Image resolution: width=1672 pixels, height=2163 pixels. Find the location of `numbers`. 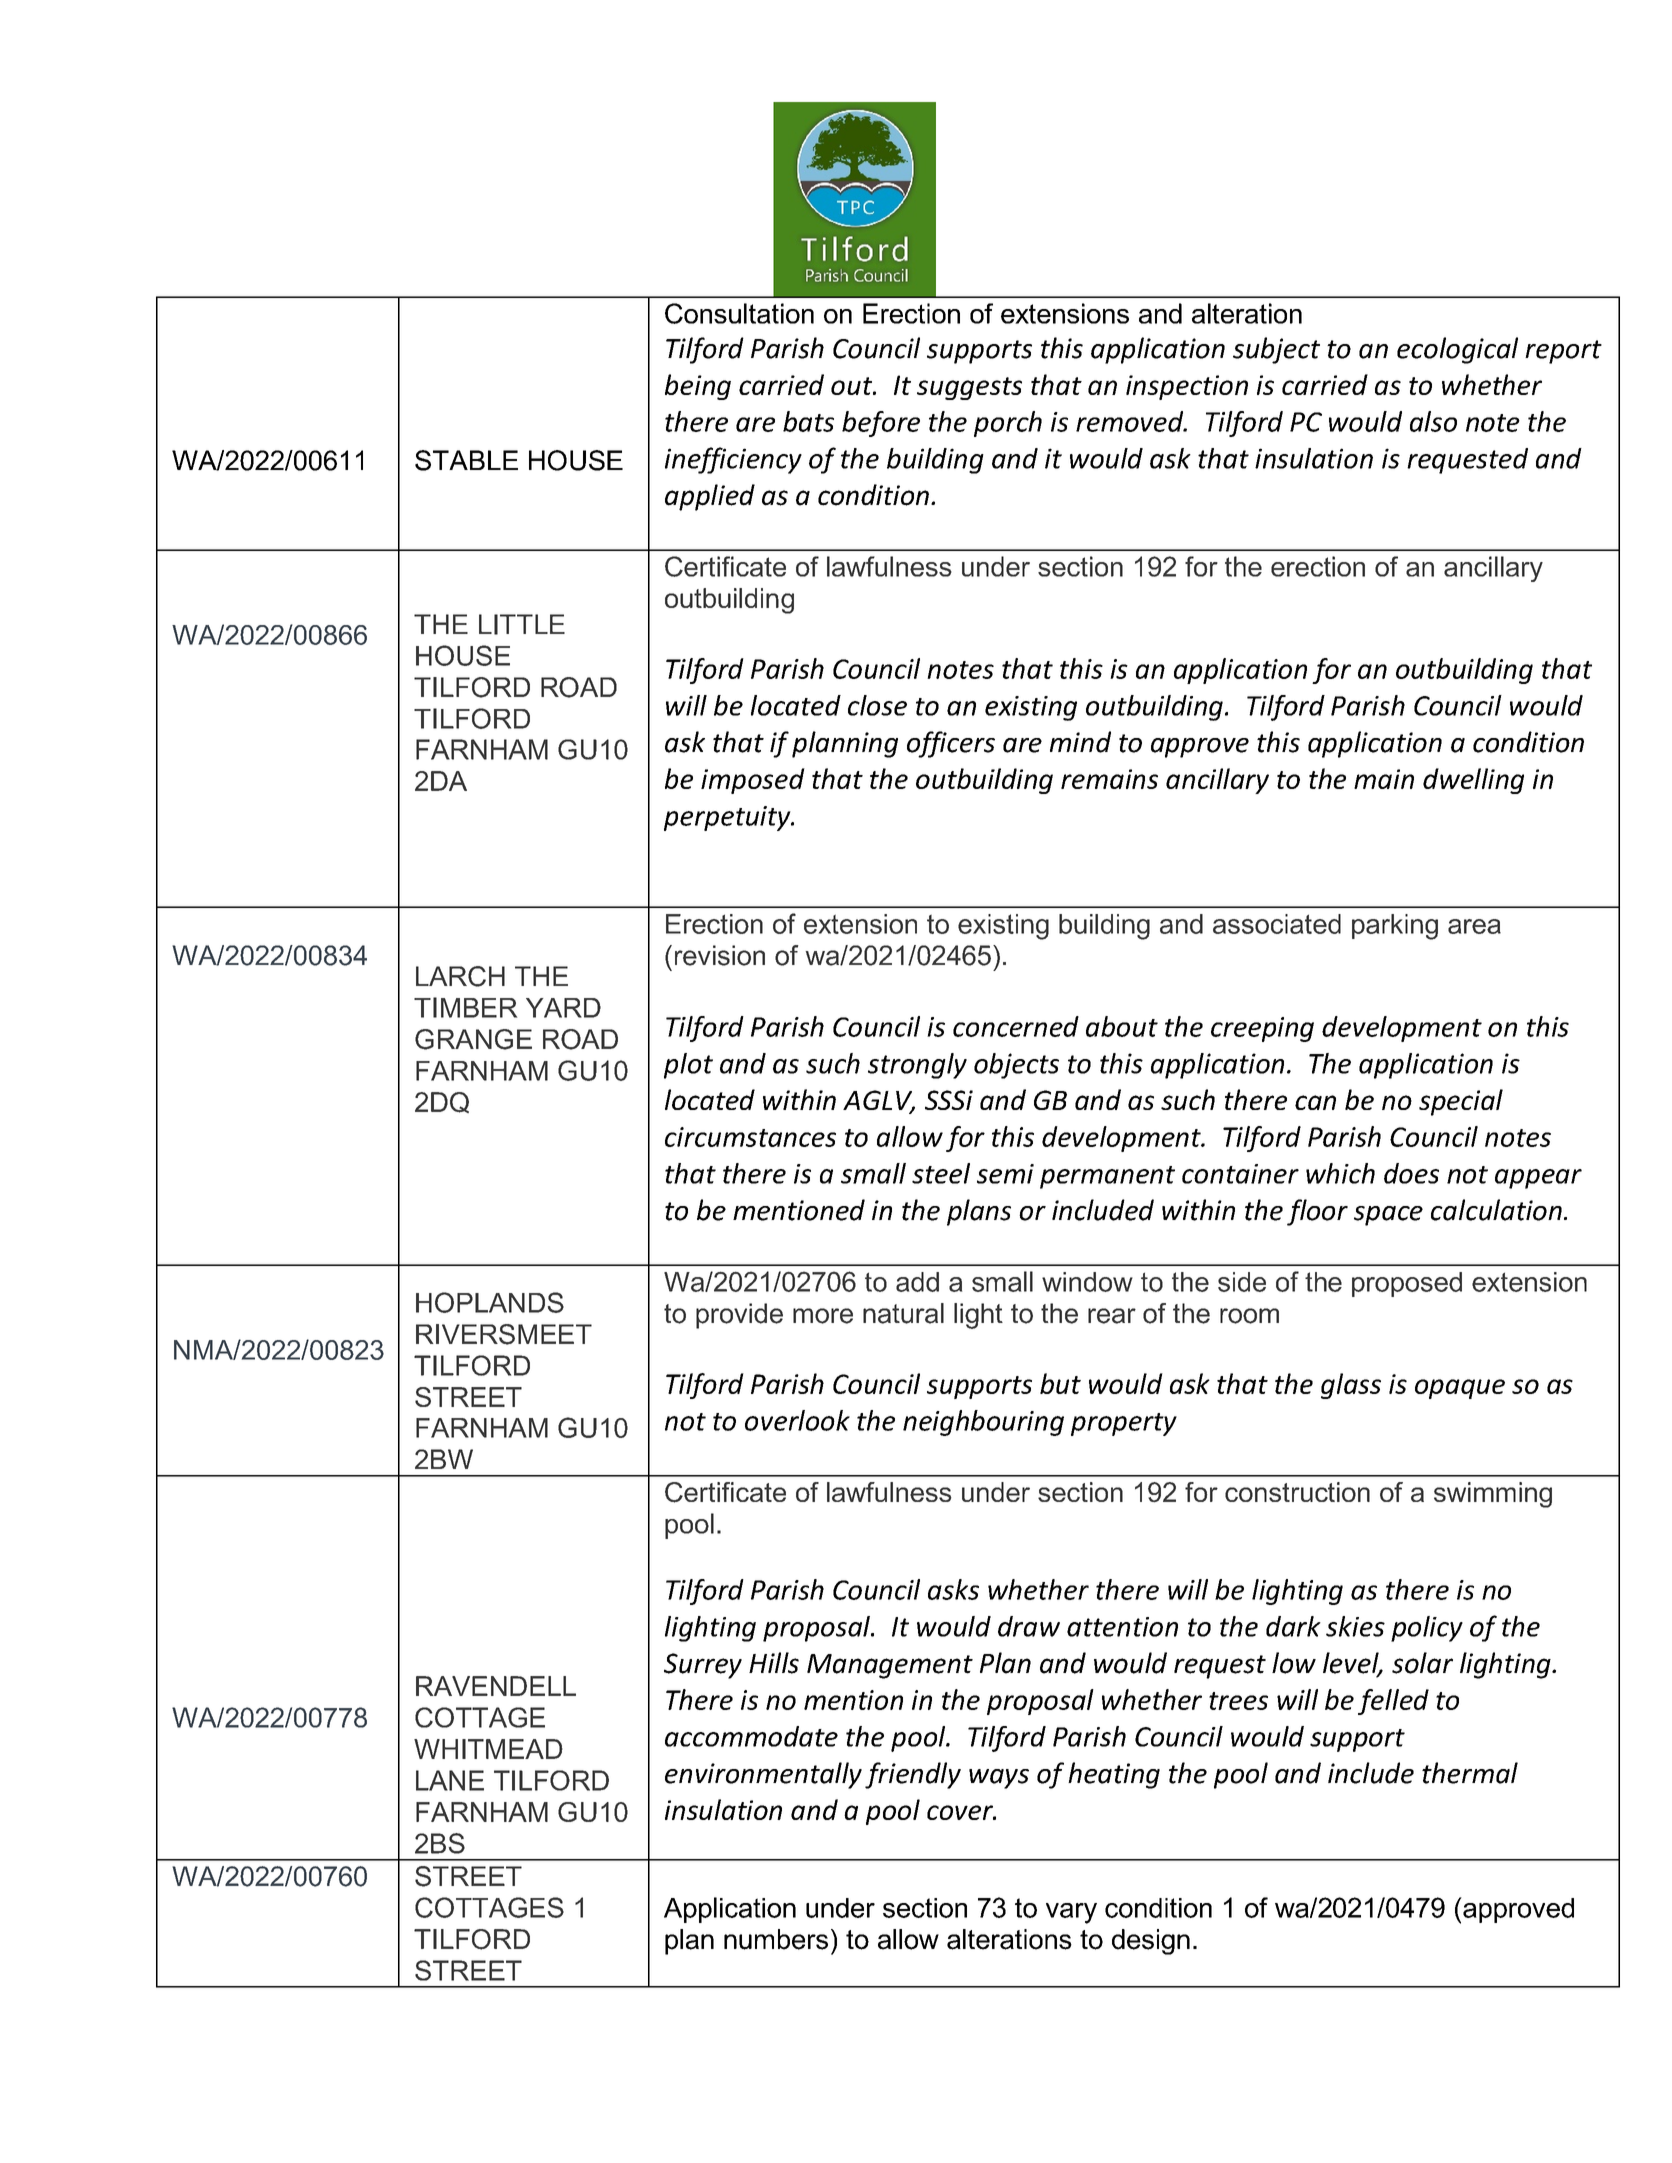

numbers is located at coordinates (776, 1939).
